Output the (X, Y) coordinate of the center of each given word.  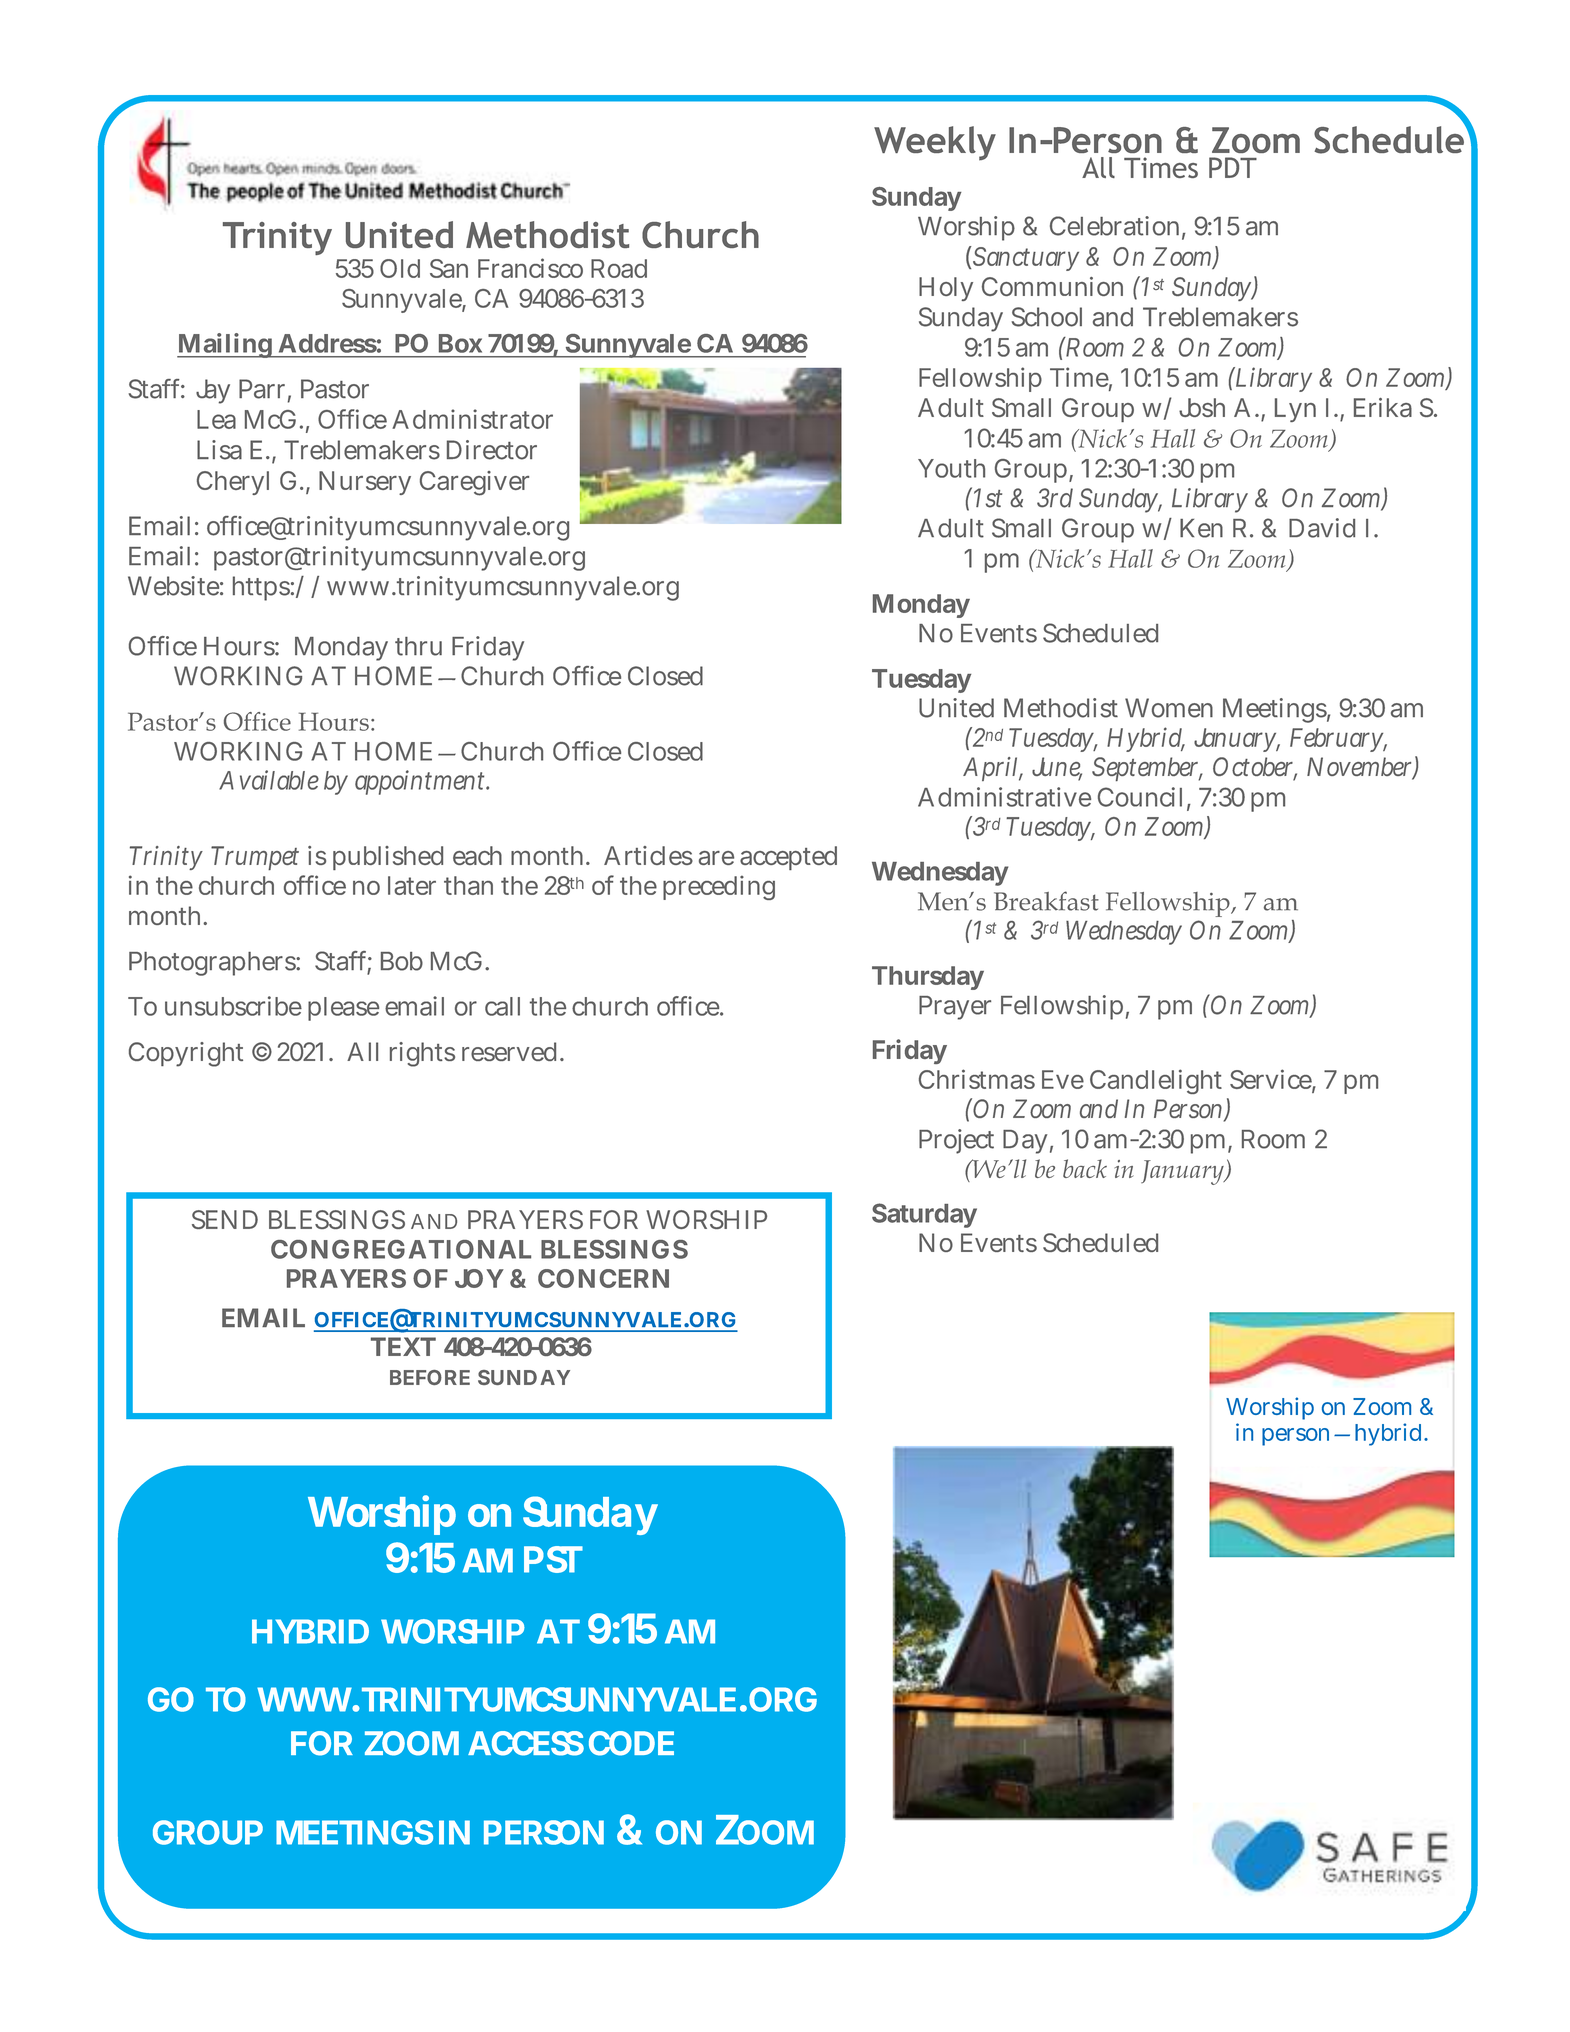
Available (269, 780)
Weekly (935, 143)
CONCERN (603, 1278)
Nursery (365, 483)
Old (400, 268)
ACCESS (526, 1743)
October (1255, 768)
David (1322, 528)
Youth (951, 468)
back (1085, 1168)
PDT (1233, 167)
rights (422, 1054)
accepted (788, 858)
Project (956, 1141)
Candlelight (1156, 1081)
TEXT (403, 1346)
